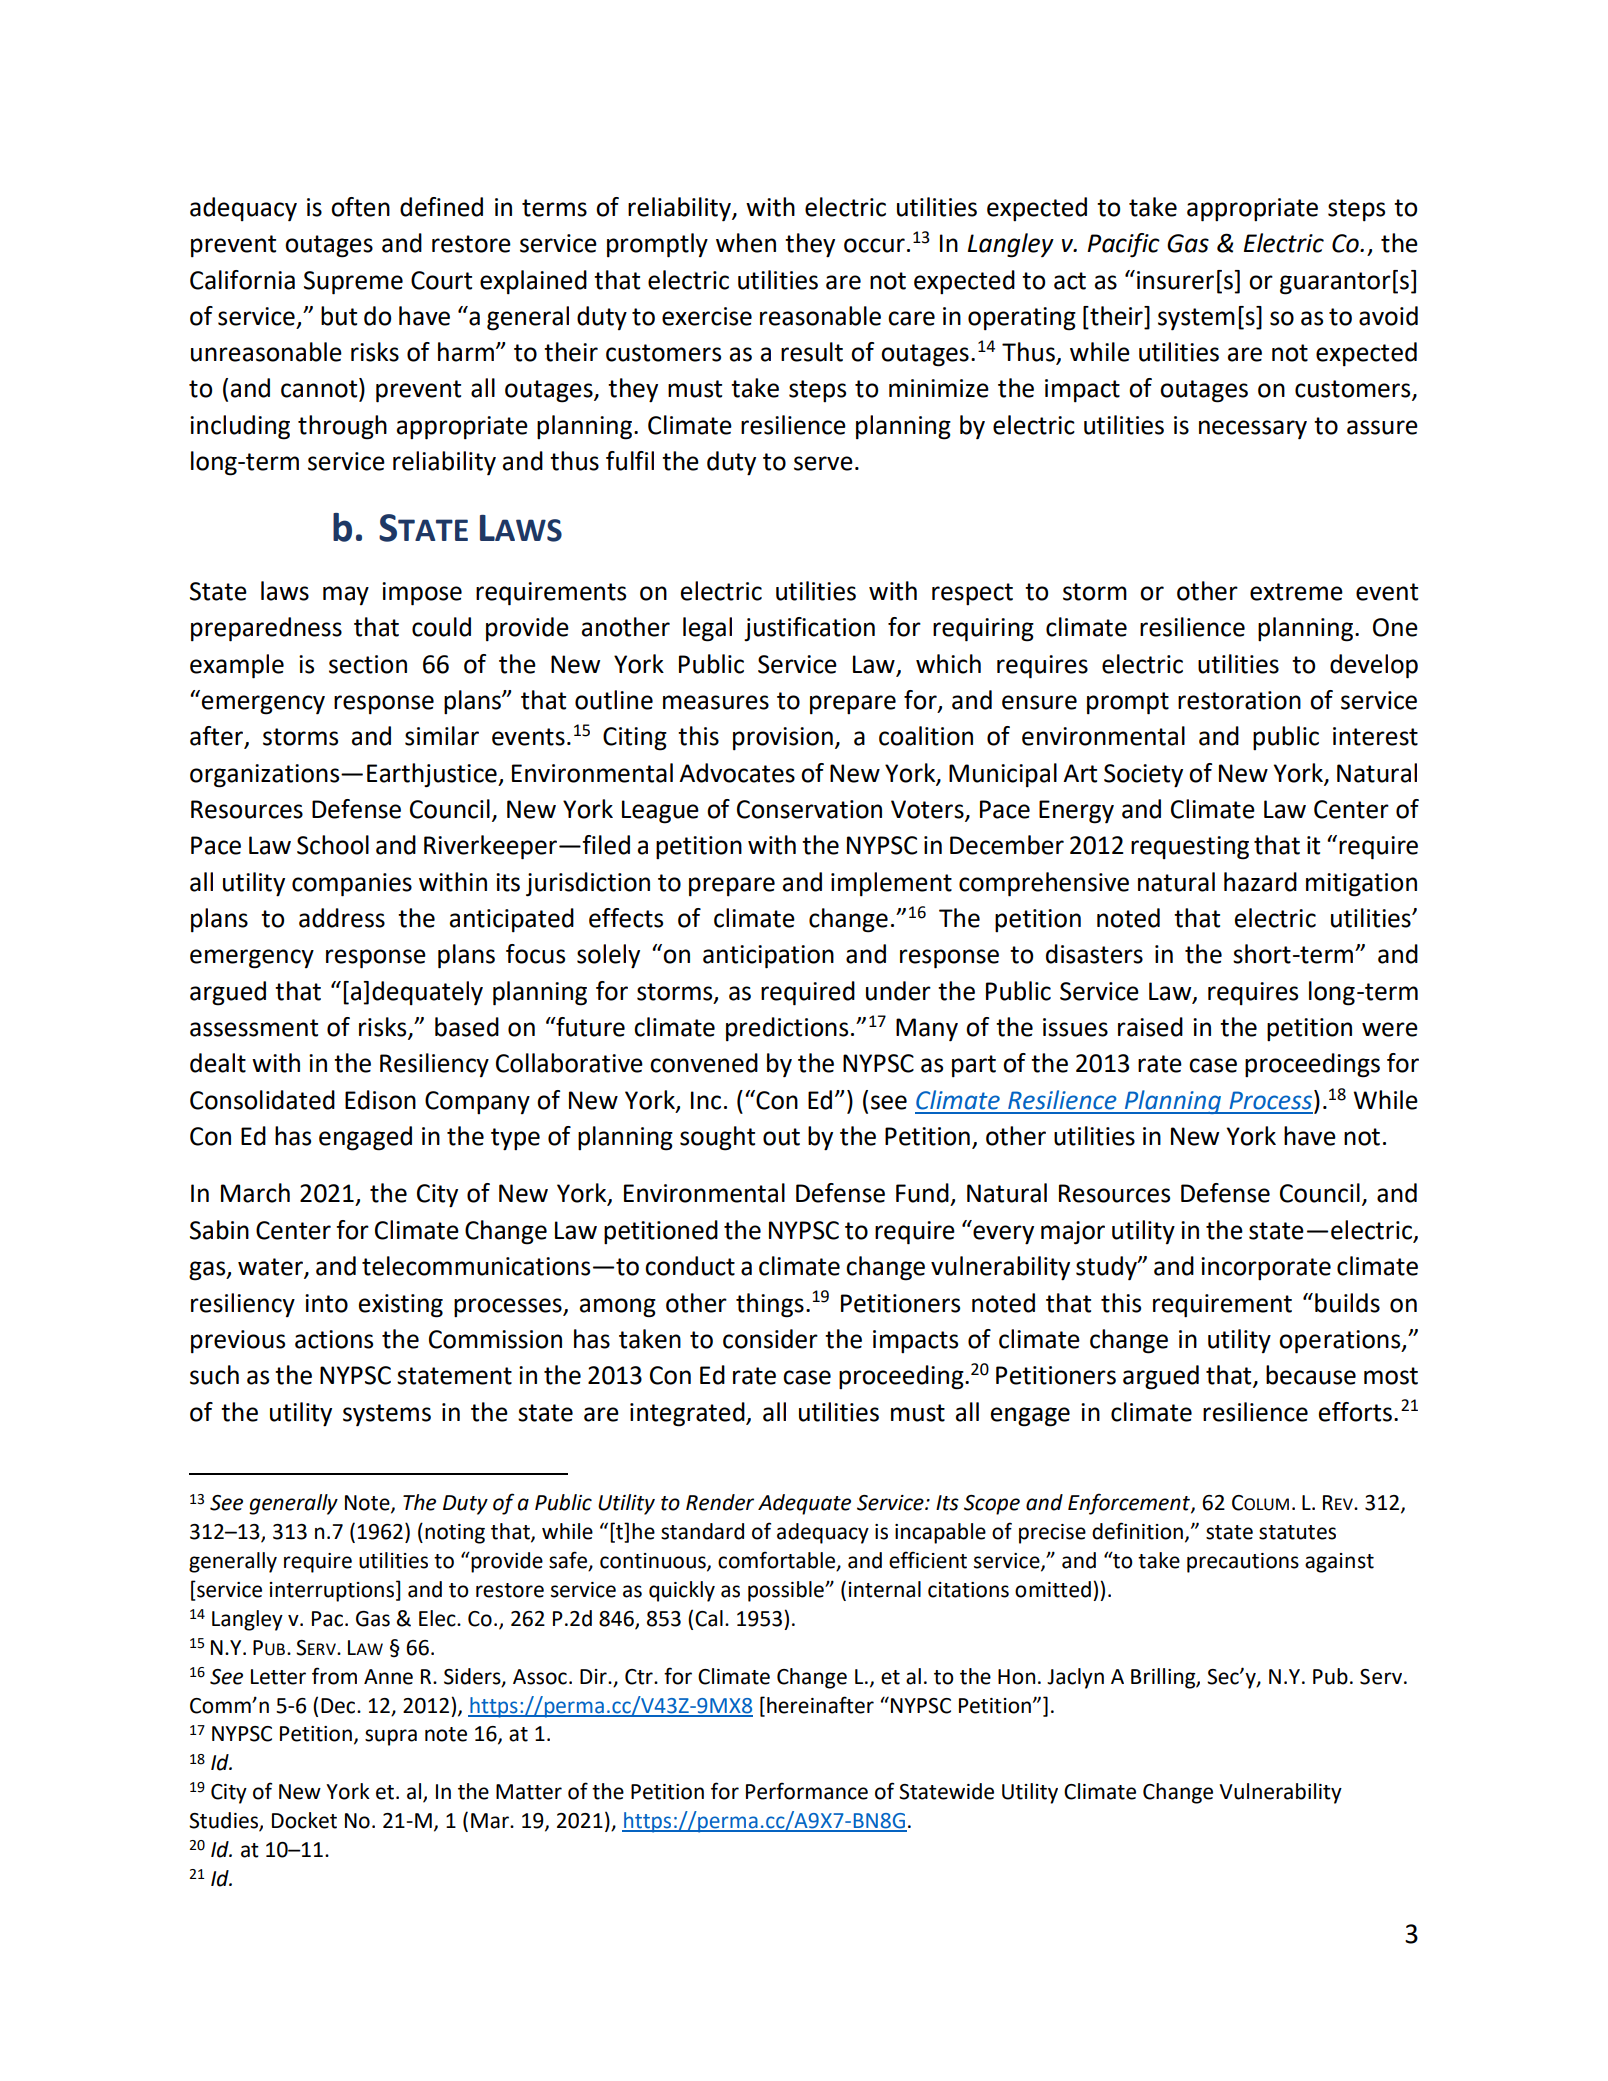  Describe the element at coordinates (1123, 245) in the image. I see `Pacific` at that location.
